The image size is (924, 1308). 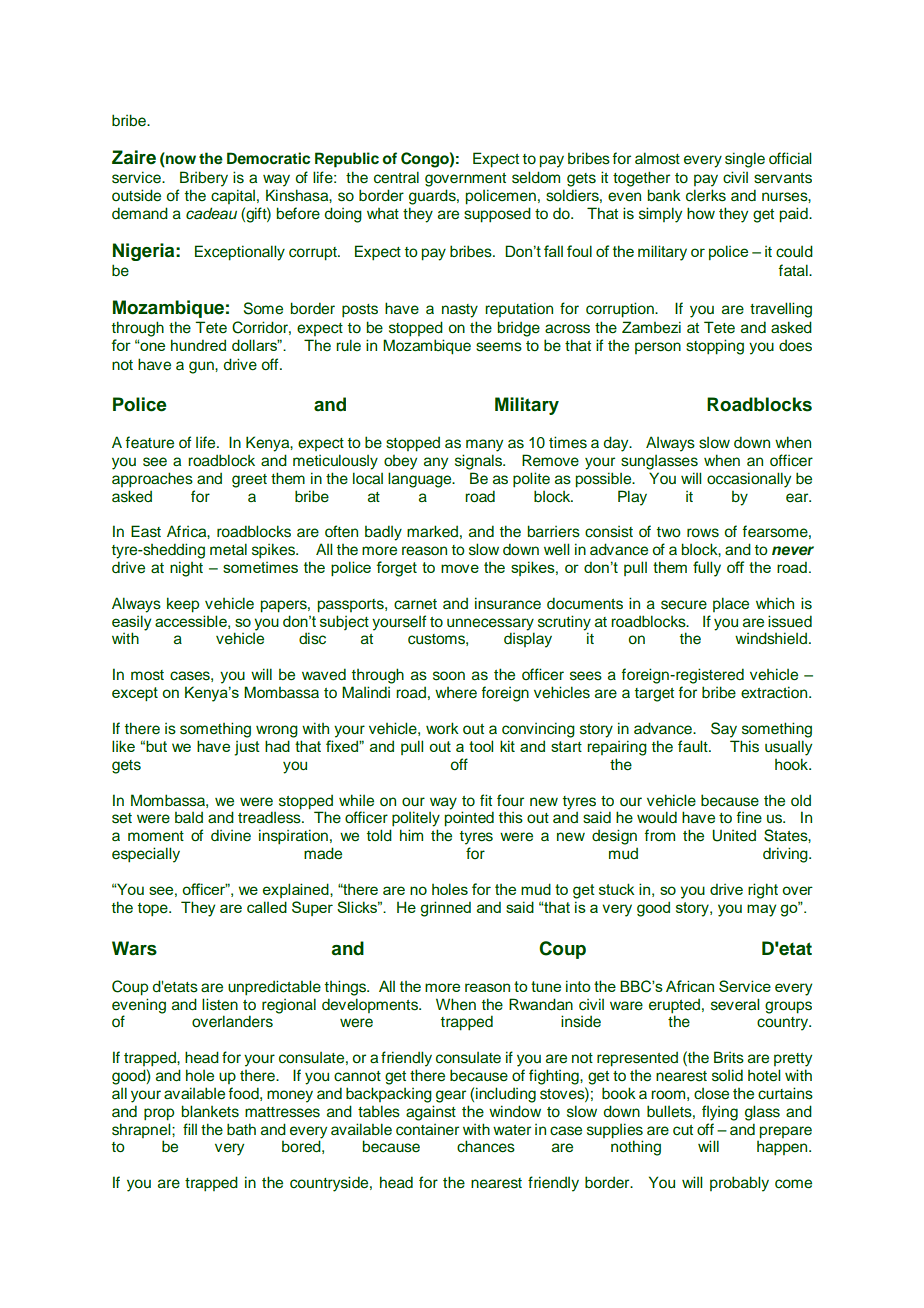 I want to click on fill, so click(x=190, y=1129).
